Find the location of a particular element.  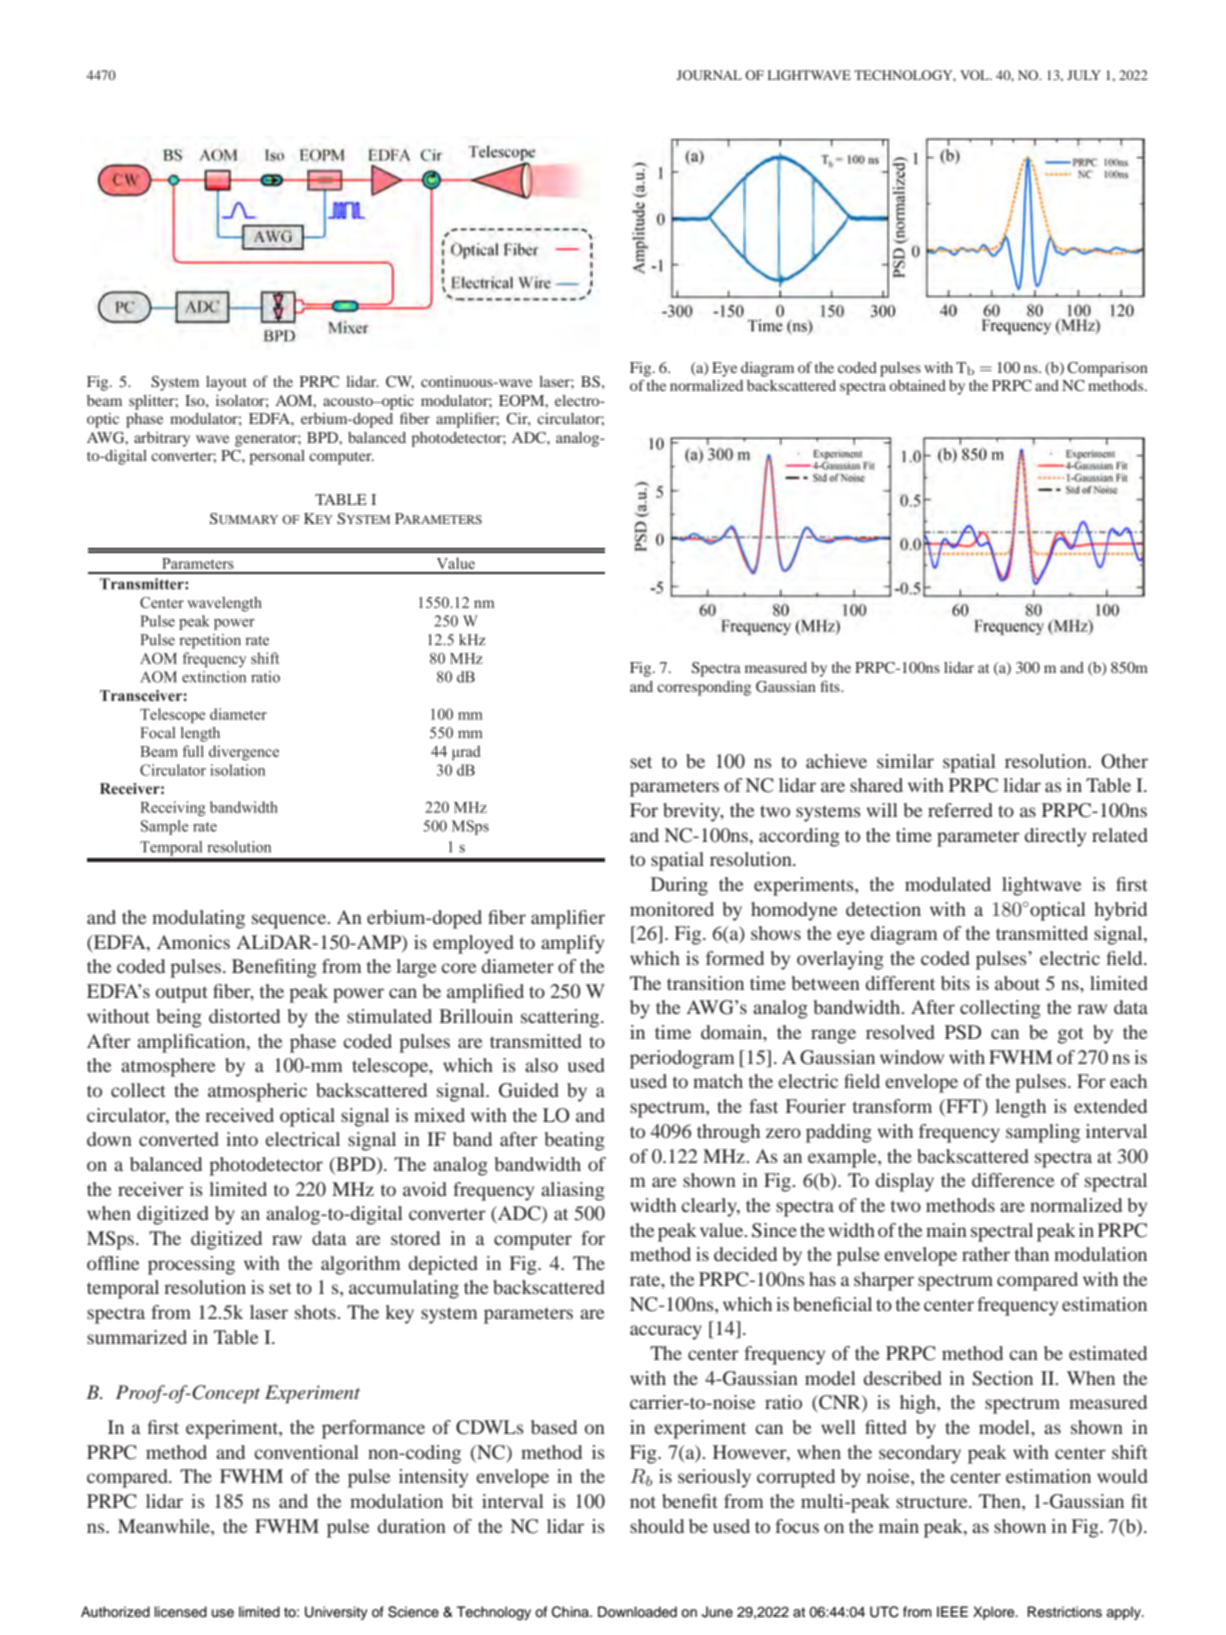

about is located at coordinates (1017, 983).
